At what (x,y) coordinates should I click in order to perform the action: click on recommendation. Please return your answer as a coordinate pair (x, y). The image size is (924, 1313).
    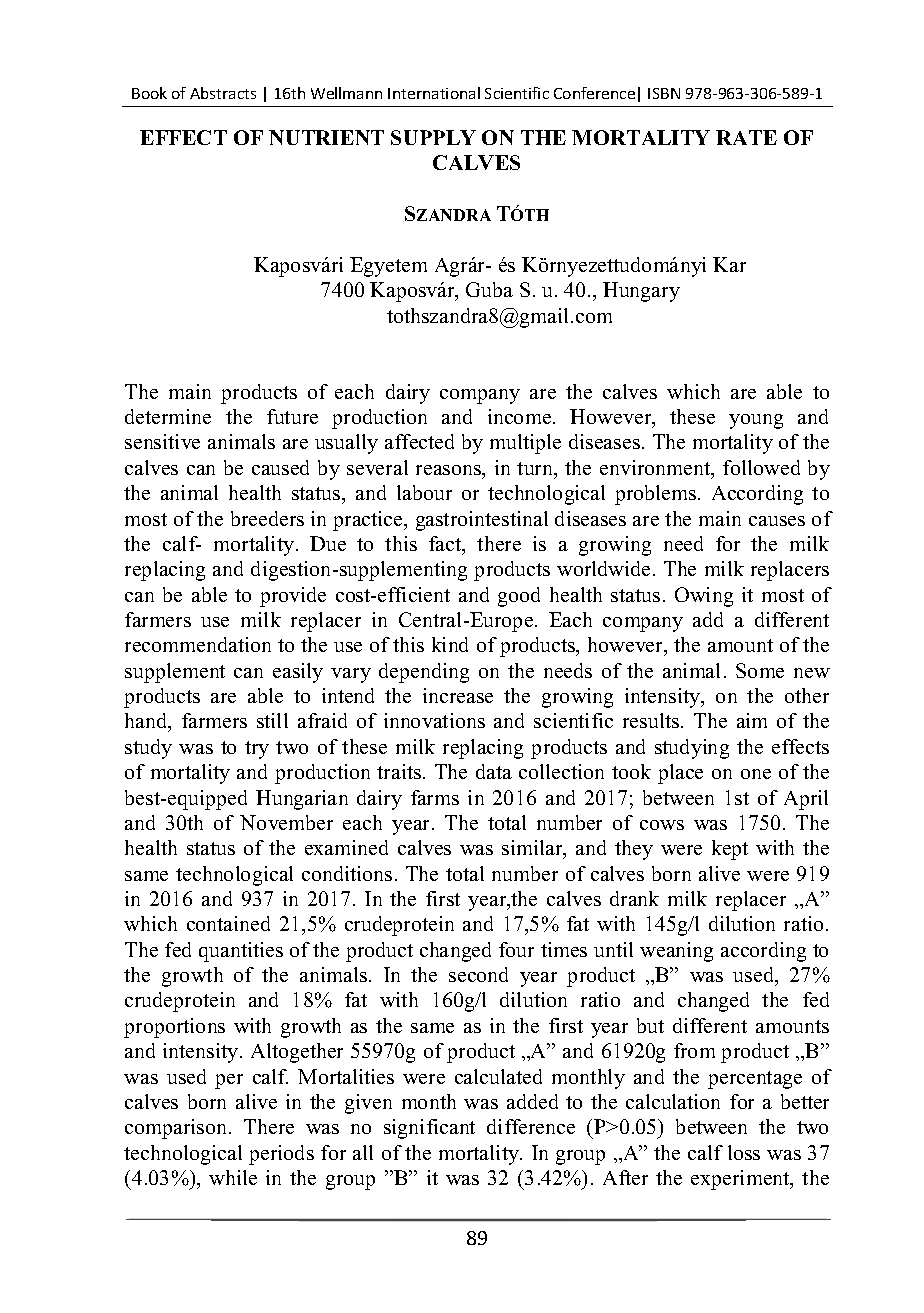
    Looking at the image, I should click on (198, 644).
